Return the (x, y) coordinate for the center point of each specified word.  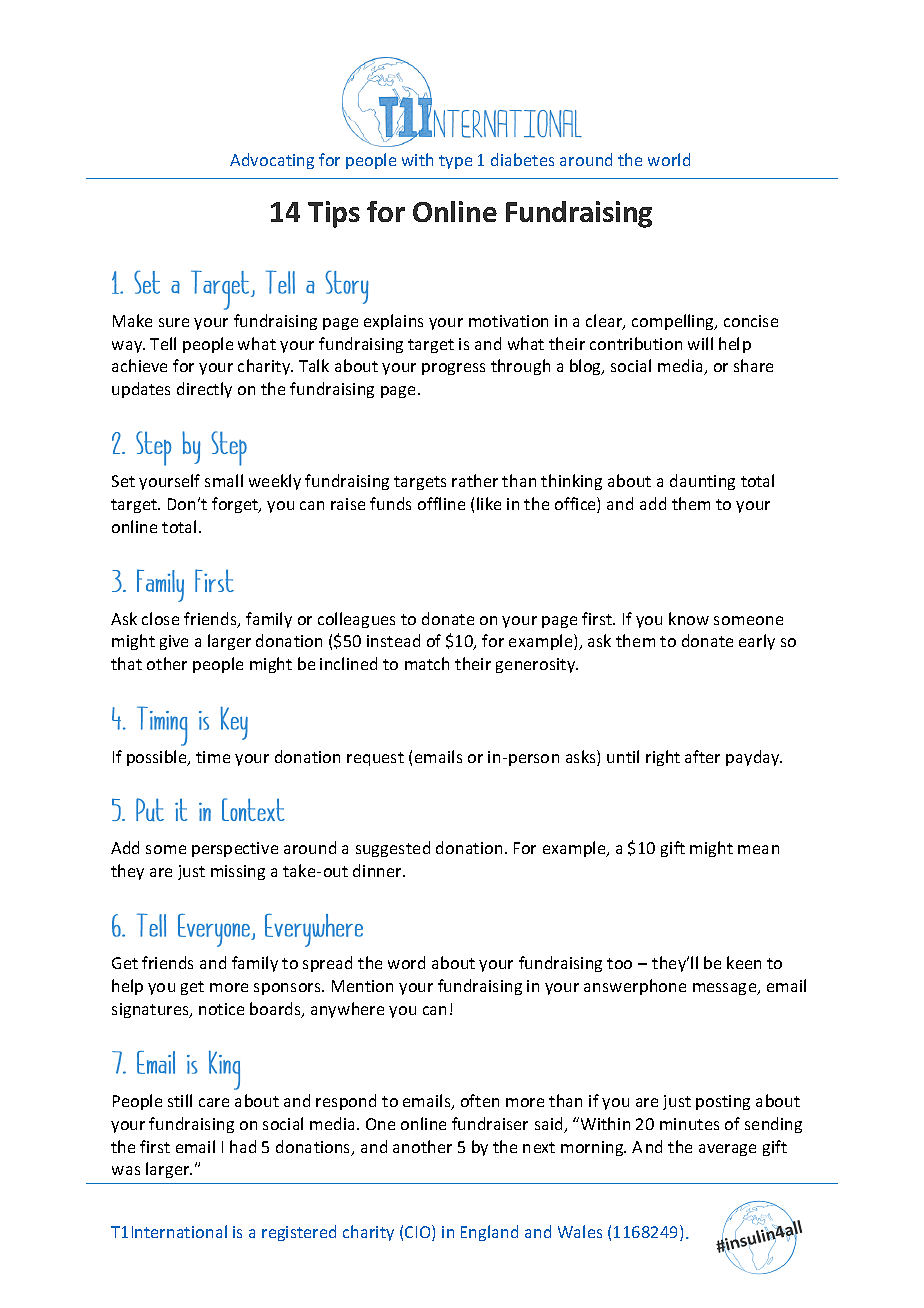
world (669, 159)
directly (204, 390)
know (689, 618)
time (213, 757)
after (702, 756)
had (243, 1146)
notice (221, 1009)
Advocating (272, 161)
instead (393, 640)
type (455, 162)
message (726, 989)
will (700, 343)
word (406, 962)
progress (453, 369)
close (160, 618)
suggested (393, 849)
